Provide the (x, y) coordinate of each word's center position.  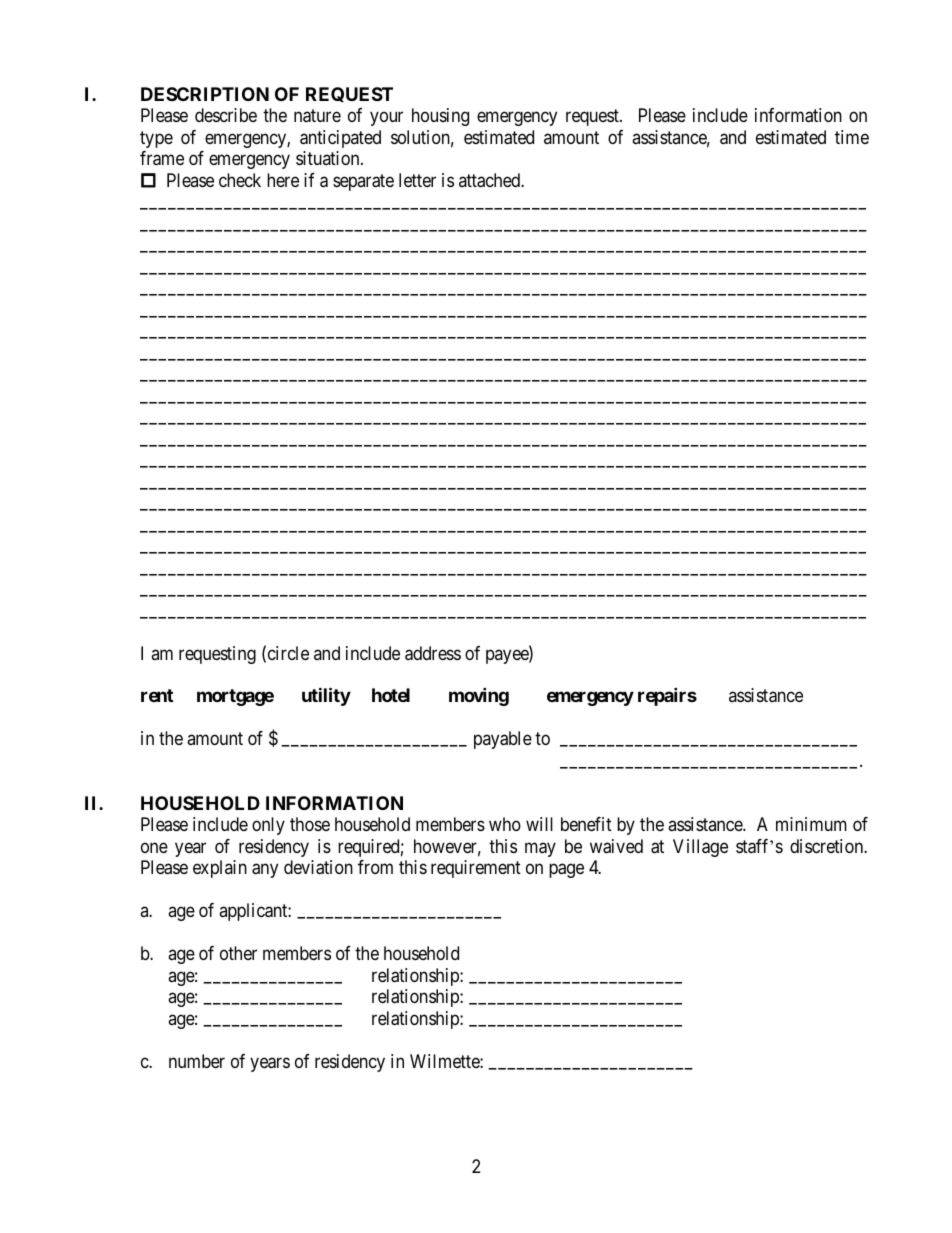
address (433, 653)
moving (479, 697)
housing (440, 117)
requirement (476, 869)
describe (226, 115)
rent (157, 695)
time (852, 137)
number (197, 1061)
